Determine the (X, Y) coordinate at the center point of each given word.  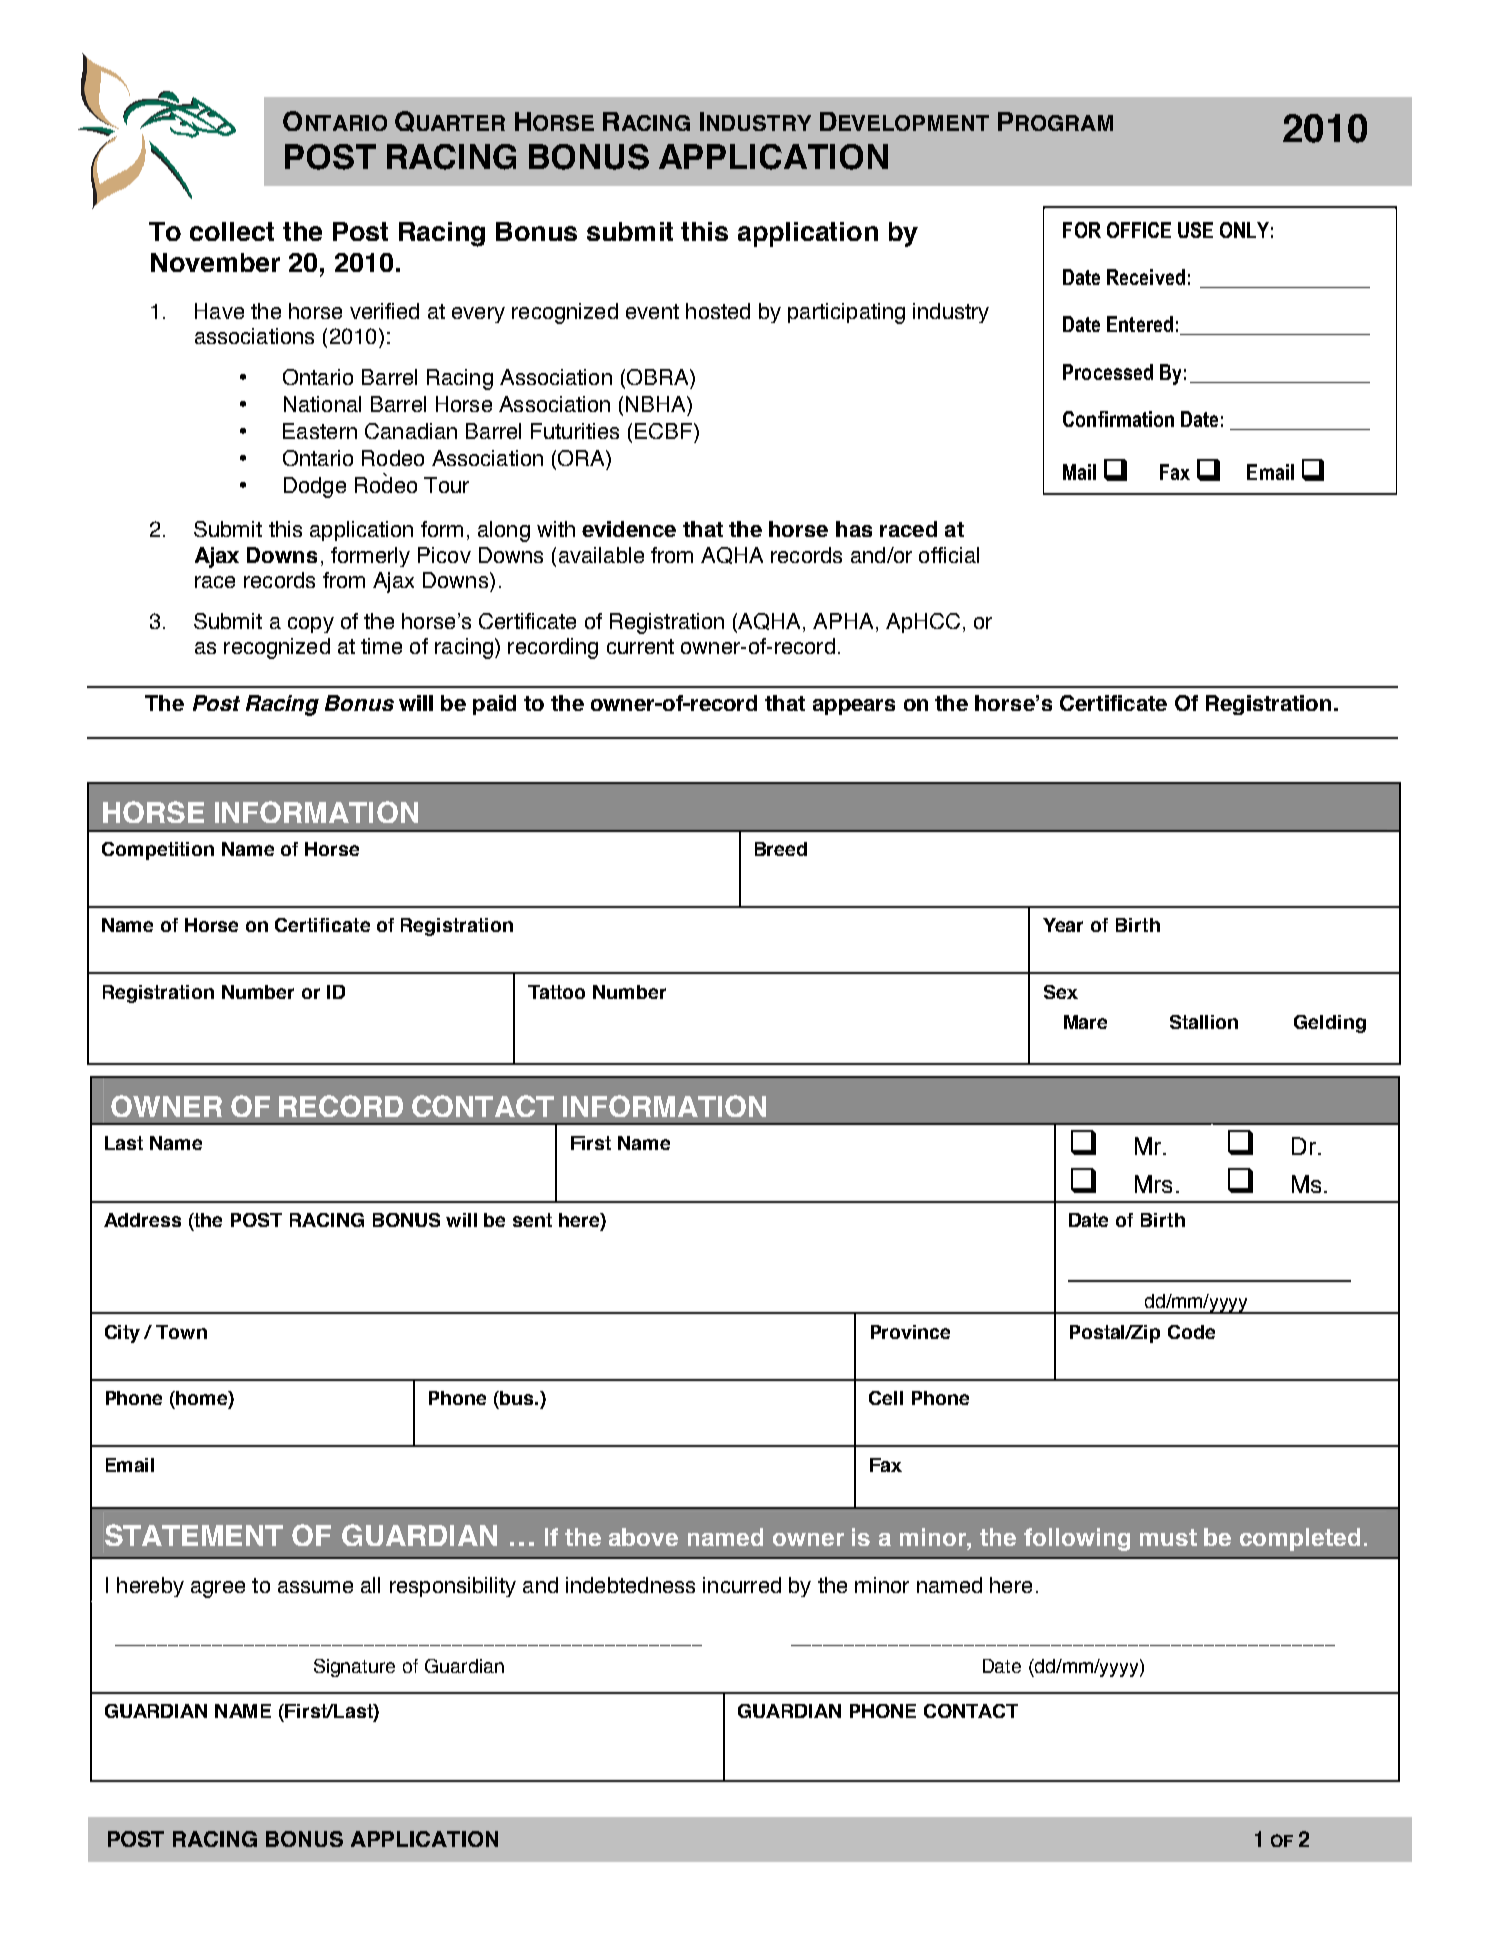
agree (218, 1589)
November (215, 262)
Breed (781, 849)
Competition (158, 851)
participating (846, 313)
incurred (742, 1585)
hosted (718, 311)
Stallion (1204, 1022)
